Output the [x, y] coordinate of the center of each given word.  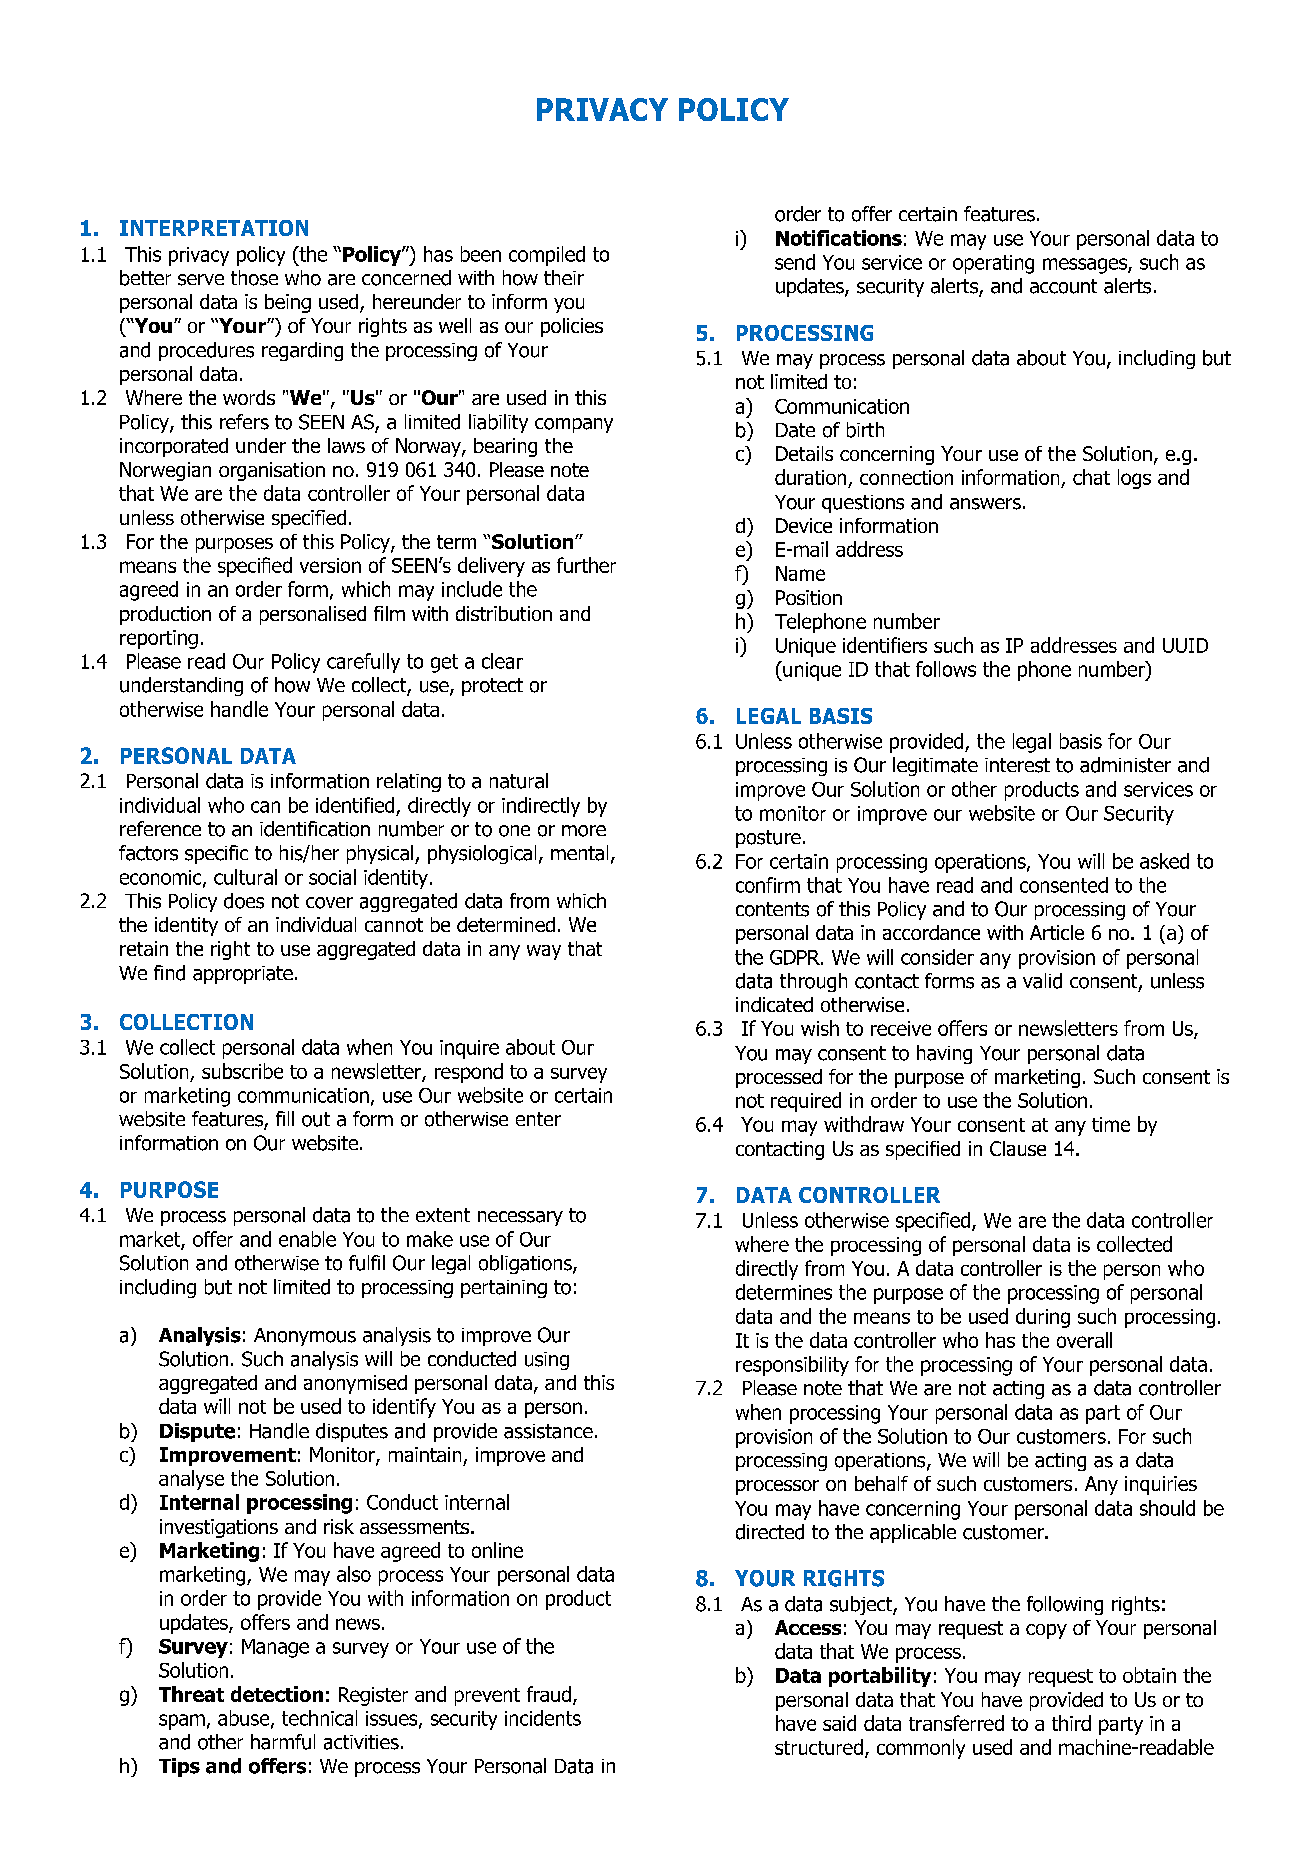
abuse [245, 1719]
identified [355, 805]
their [564, 277]
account [1063, 286]
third [1071, 1723]
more [584, 831]
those [254, 278]
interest [1017, 765]
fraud [549, 1694]
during [1043, 1318]
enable [307, 1239]
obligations [526, 1264]
